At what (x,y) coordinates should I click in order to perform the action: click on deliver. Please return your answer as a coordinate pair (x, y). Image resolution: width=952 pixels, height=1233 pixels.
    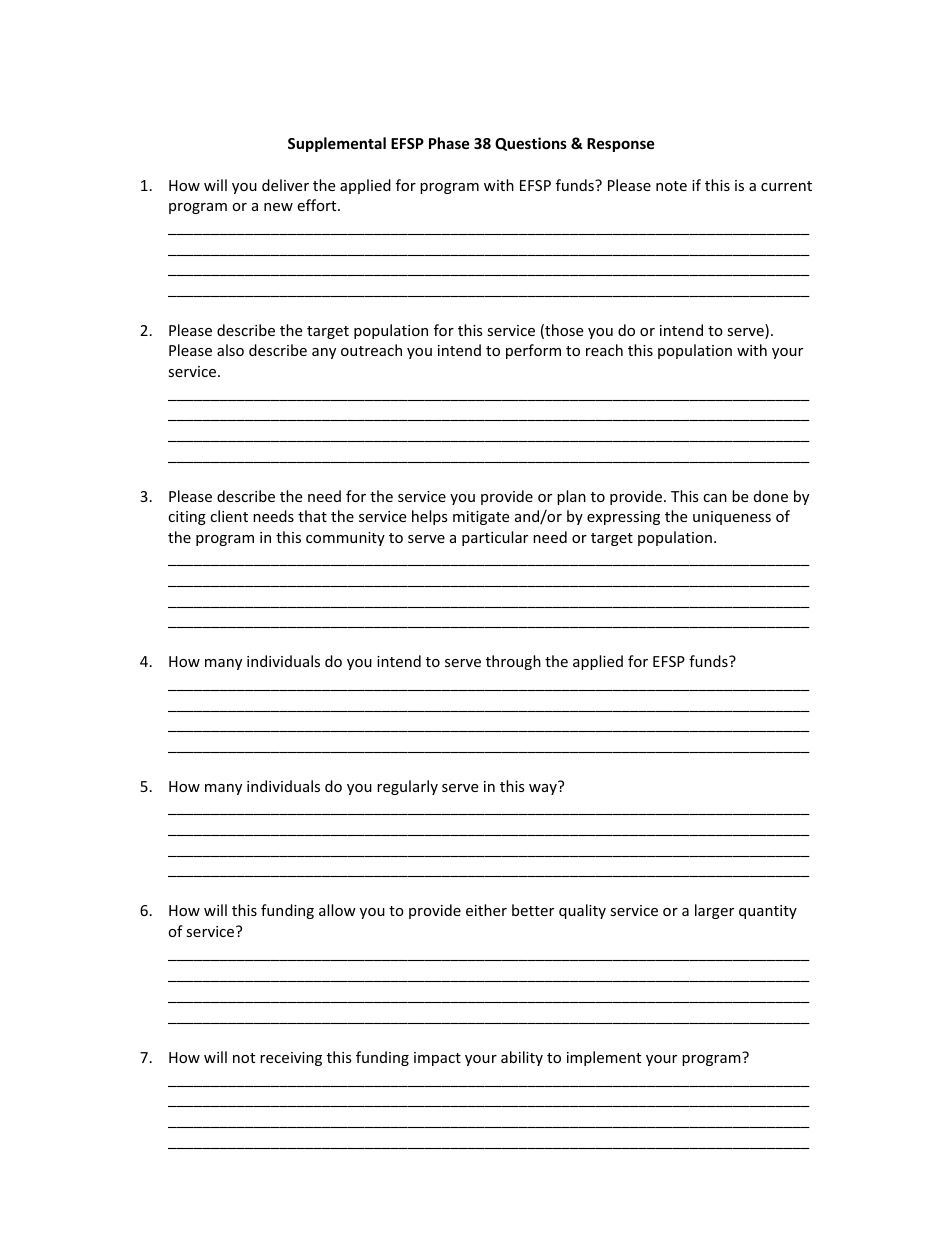
    Looking at the image, I should click on (285, 185).
